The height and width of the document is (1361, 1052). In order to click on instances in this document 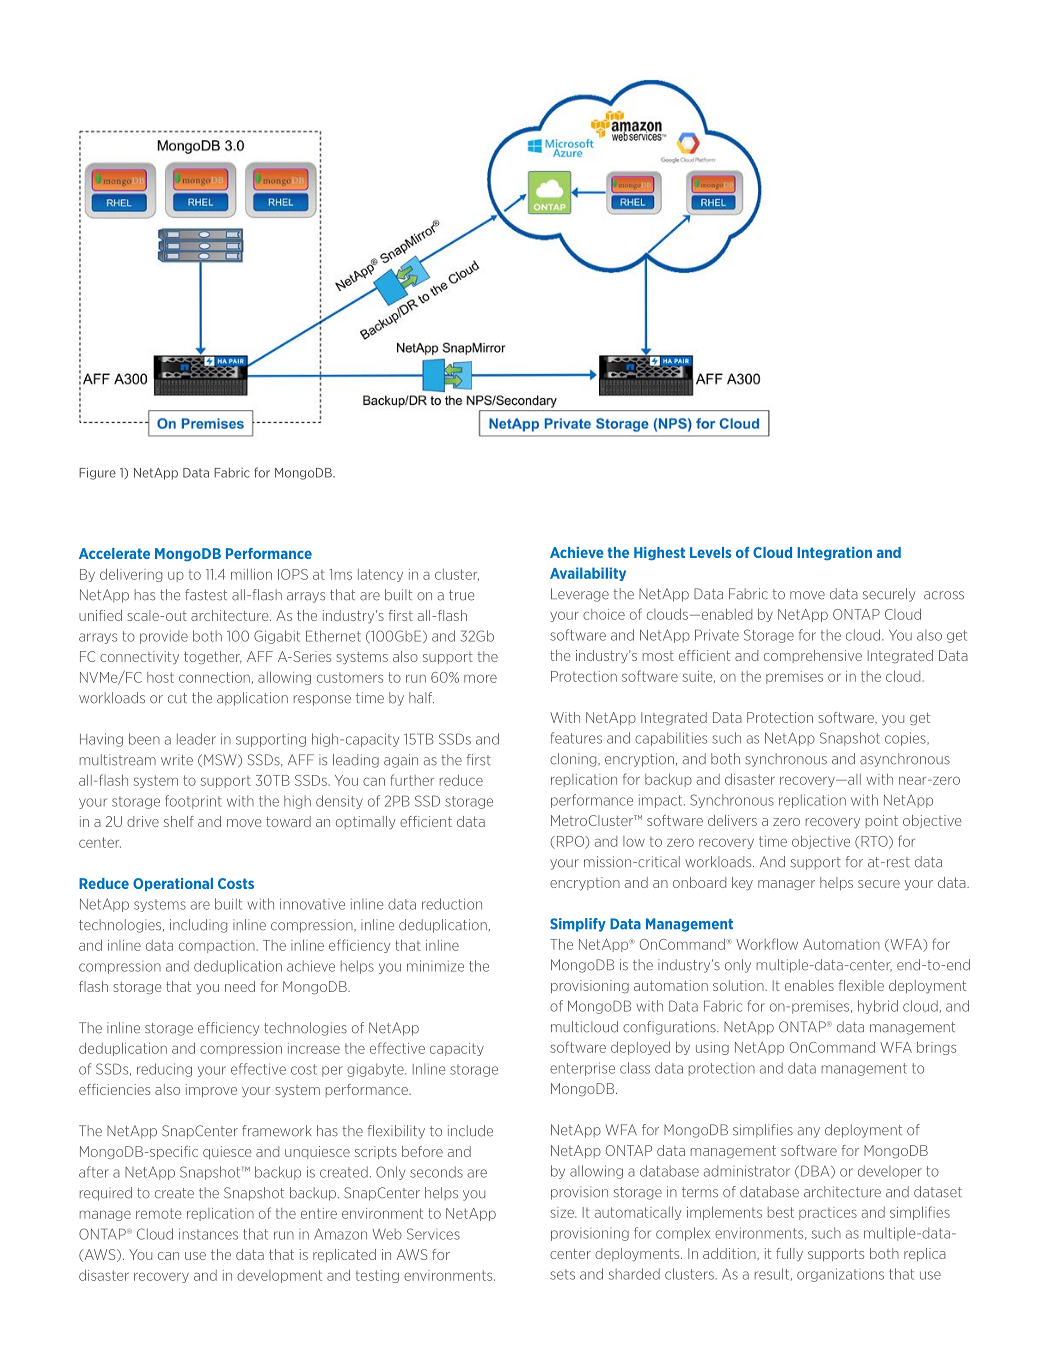, I will do `click(208, 1234)`.
